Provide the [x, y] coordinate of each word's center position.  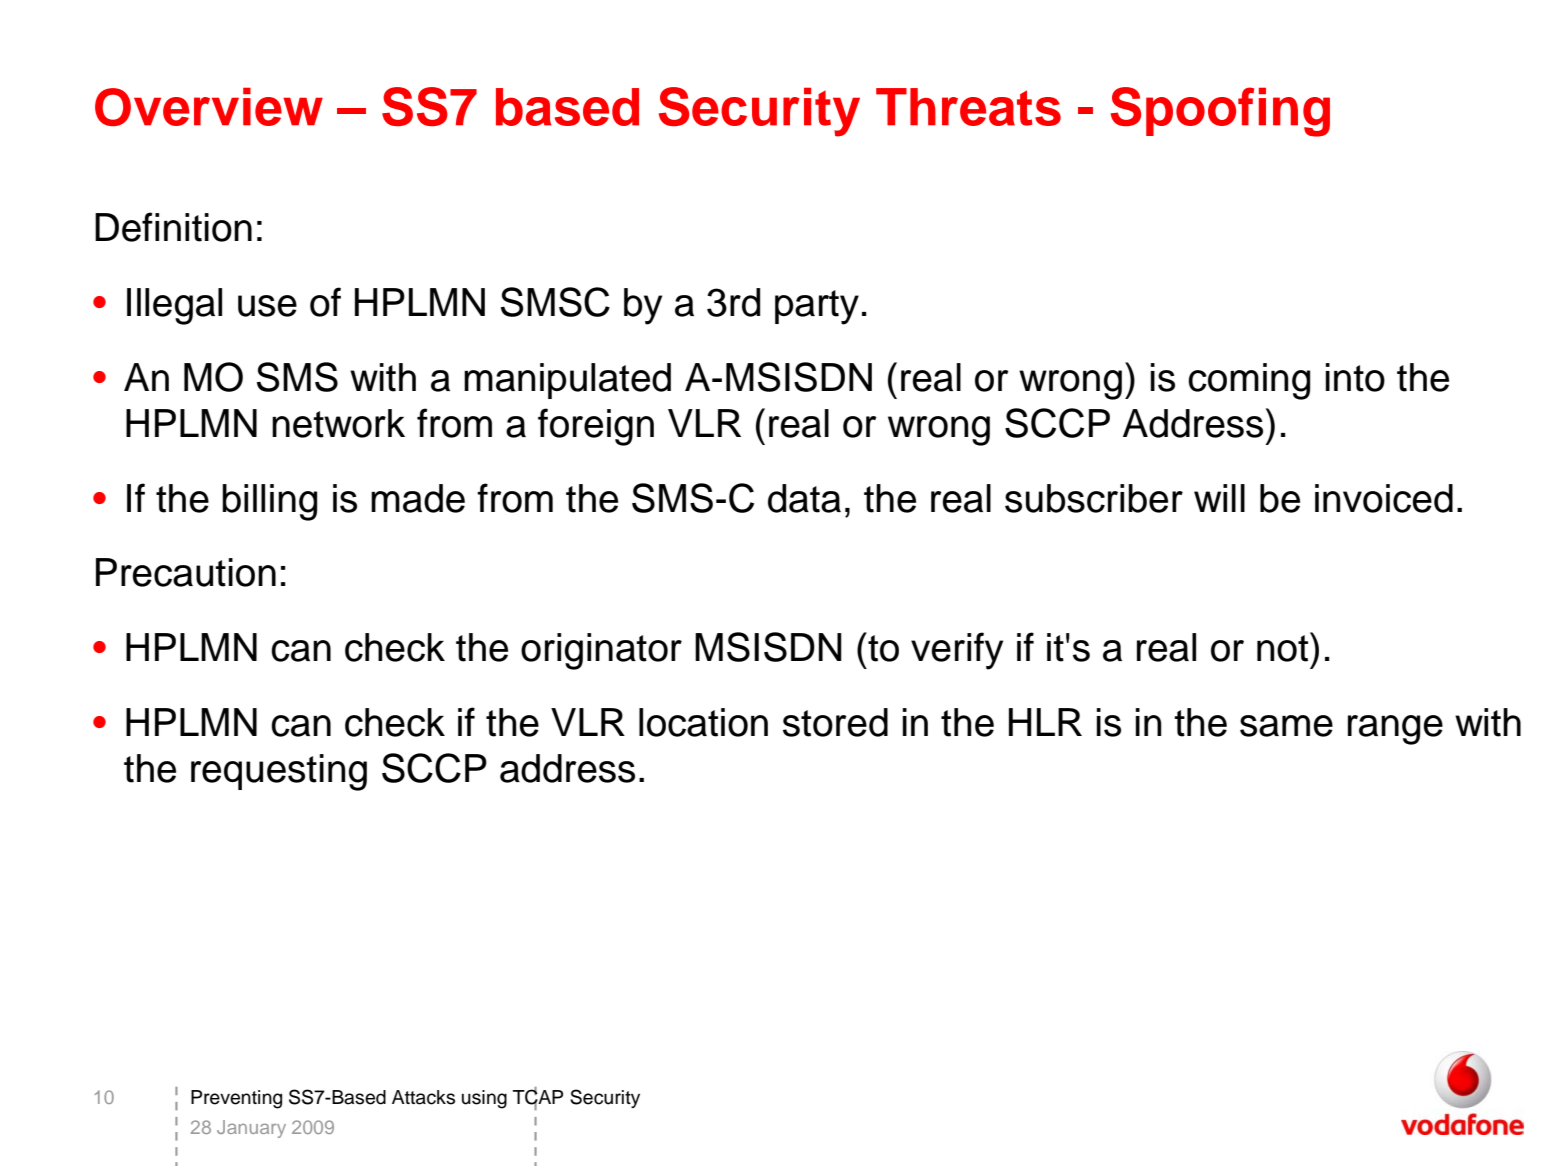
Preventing [236, 1099]
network [338, 423]
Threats [968, 107]
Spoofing [1220, 112]
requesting [279, 772]
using [484, 1099]
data [804, 498]
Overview [209, 106]
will [1219, 498]
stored [835, 722]
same [1286, 726]
